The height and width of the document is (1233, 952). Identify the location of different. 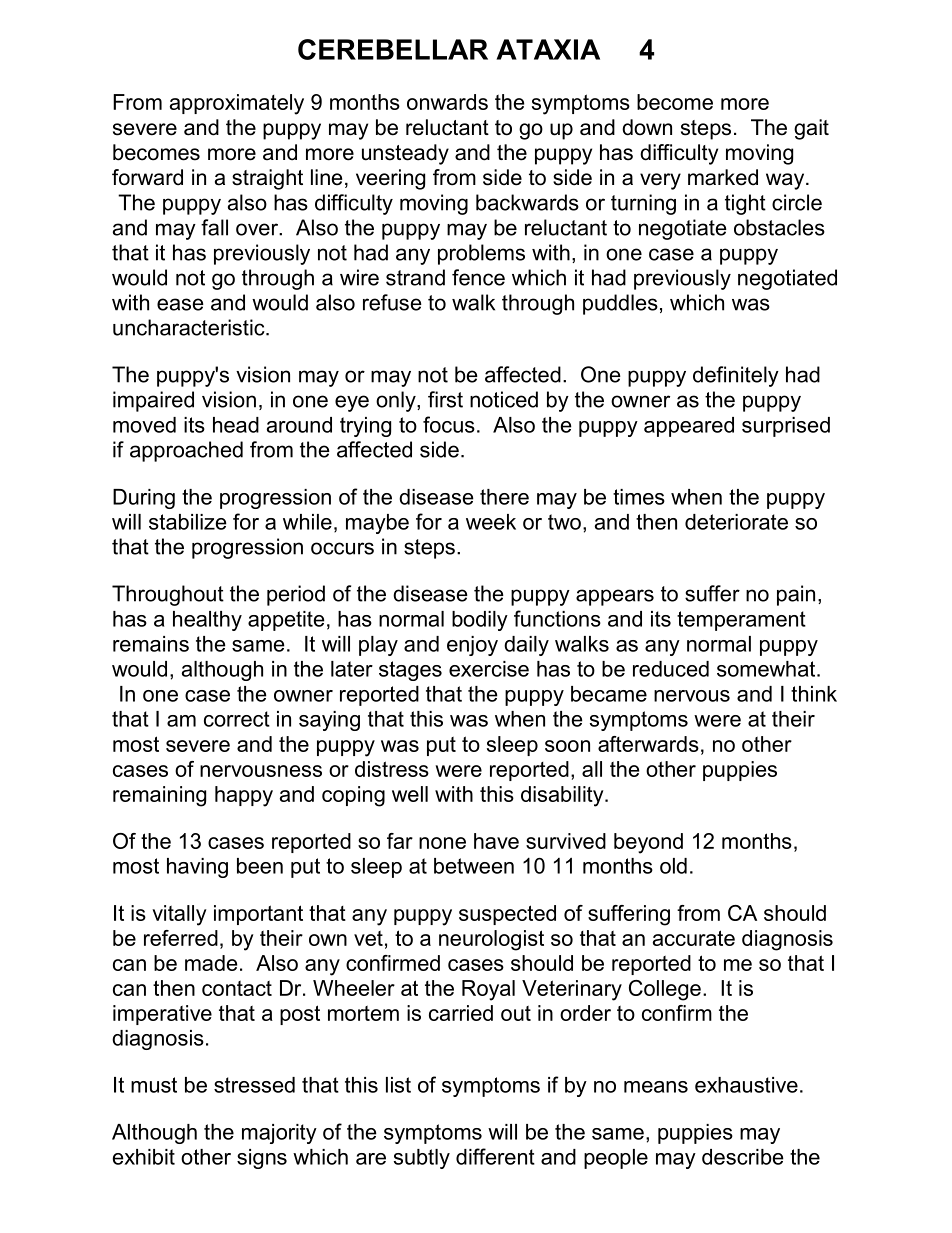
(495, 1156).
